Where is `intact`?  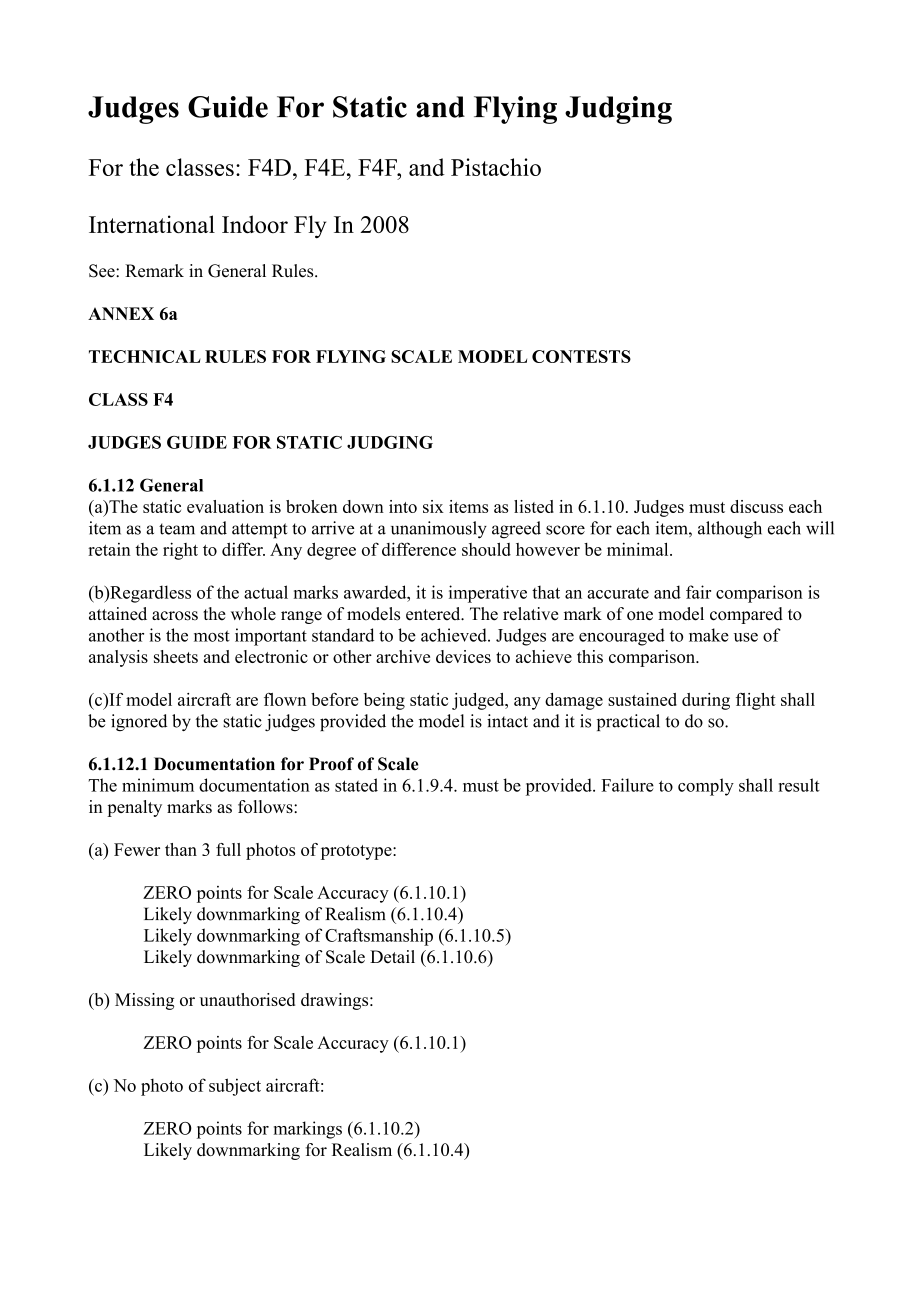 intact is located at coordinates (507, 721).
